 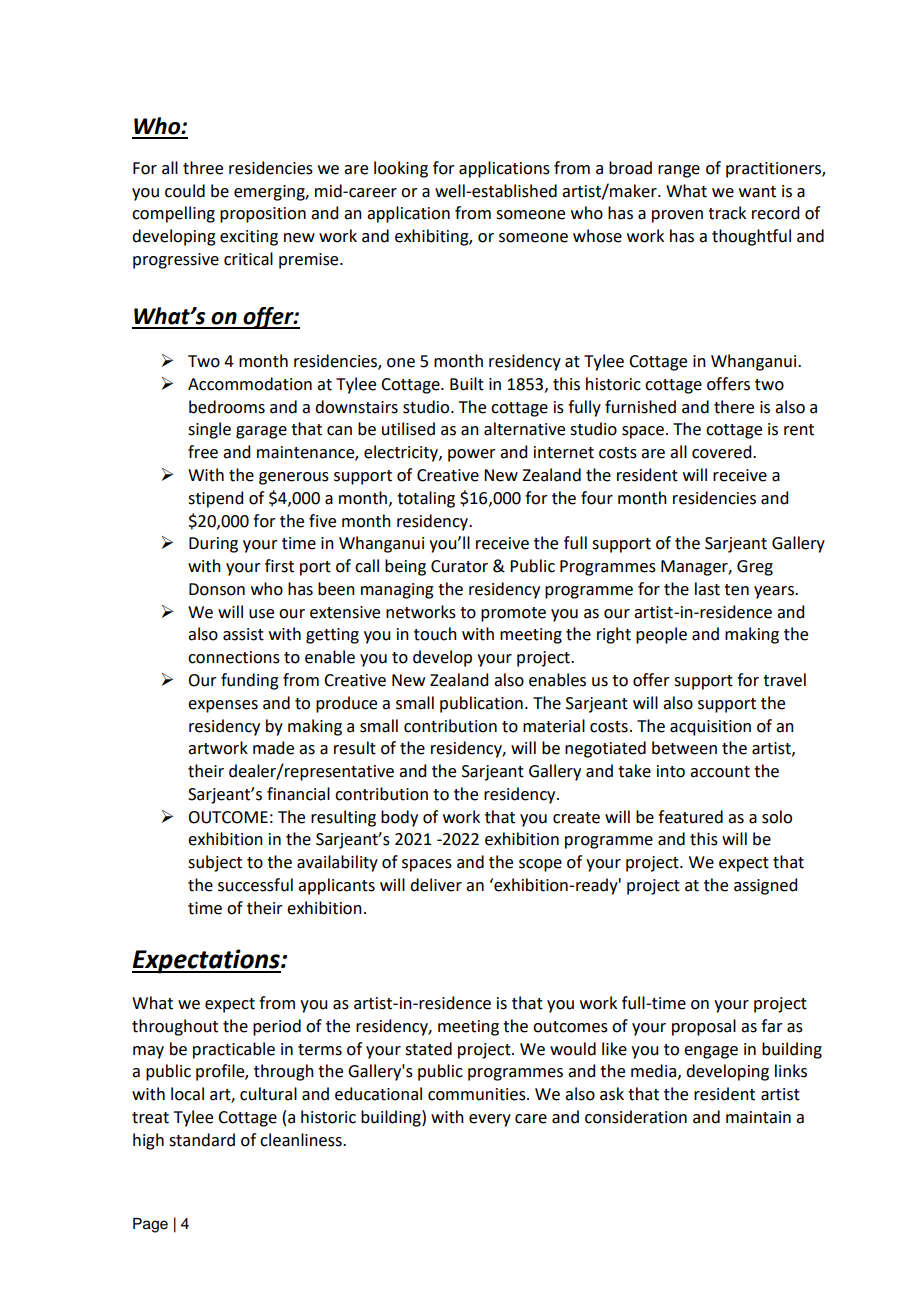 I want to click on proposition, so click(x=263, y=215).
